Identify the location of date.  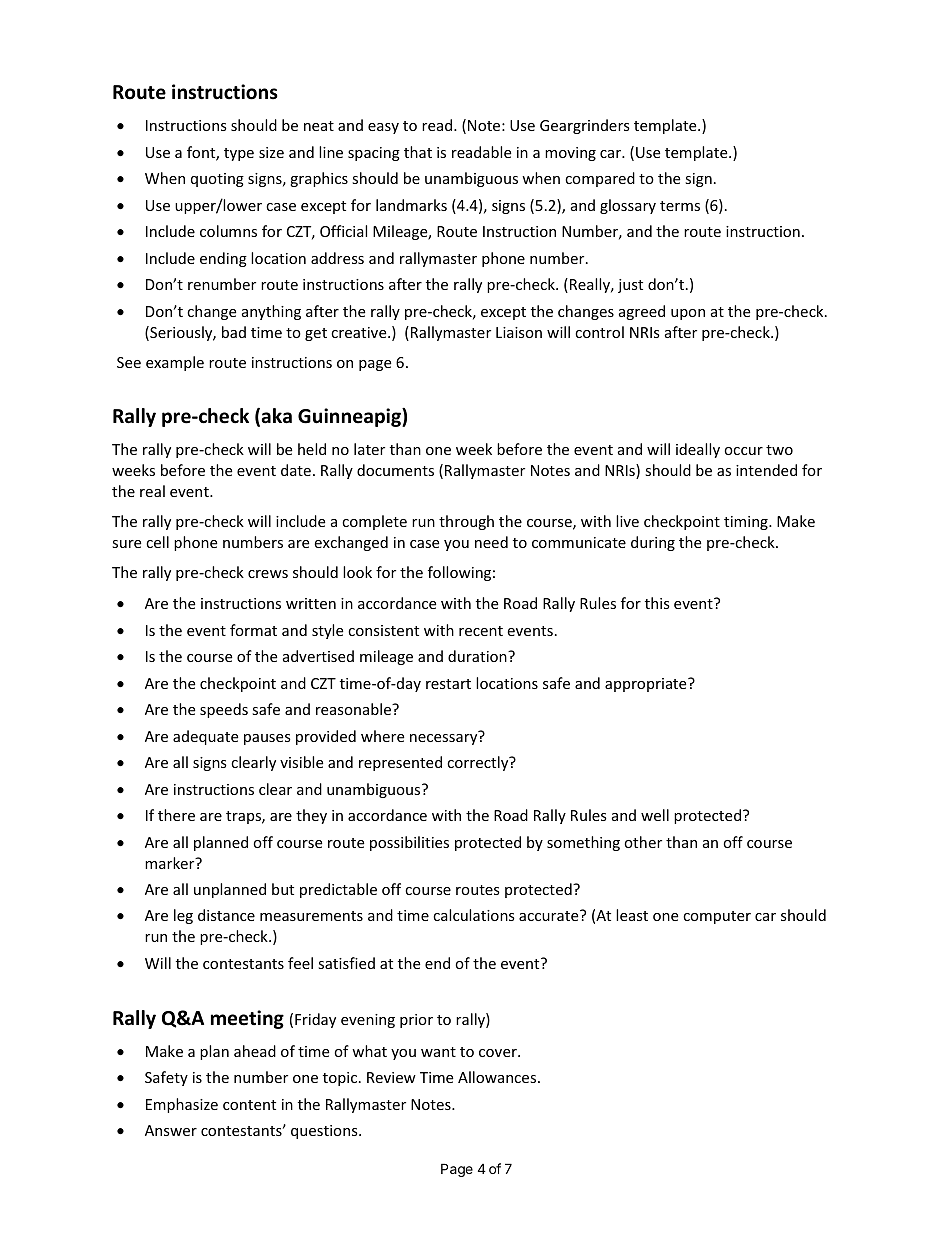
(296, 470).
